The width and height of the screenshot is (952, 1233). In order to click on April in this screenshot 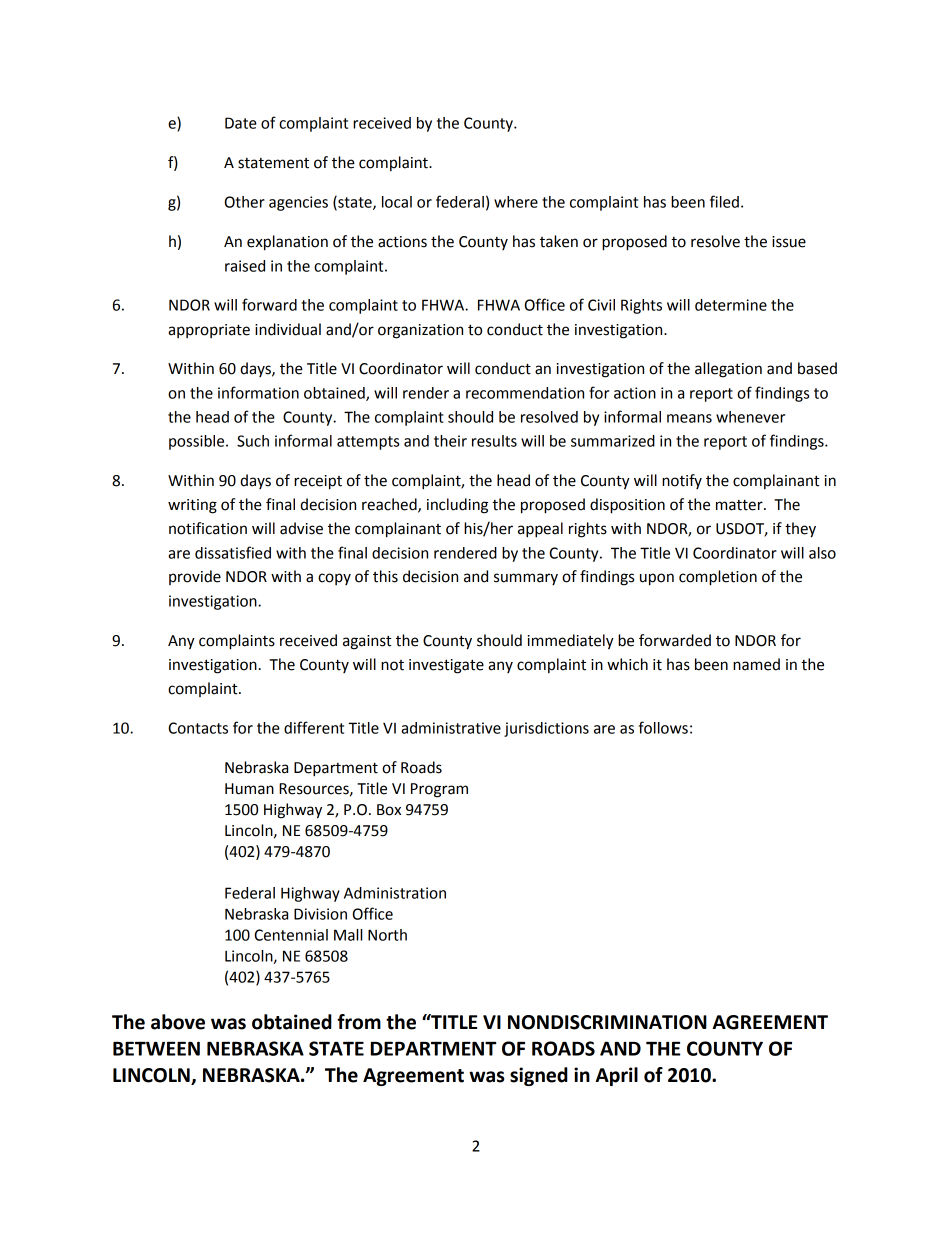, I will do `click(617, 1076)`.
